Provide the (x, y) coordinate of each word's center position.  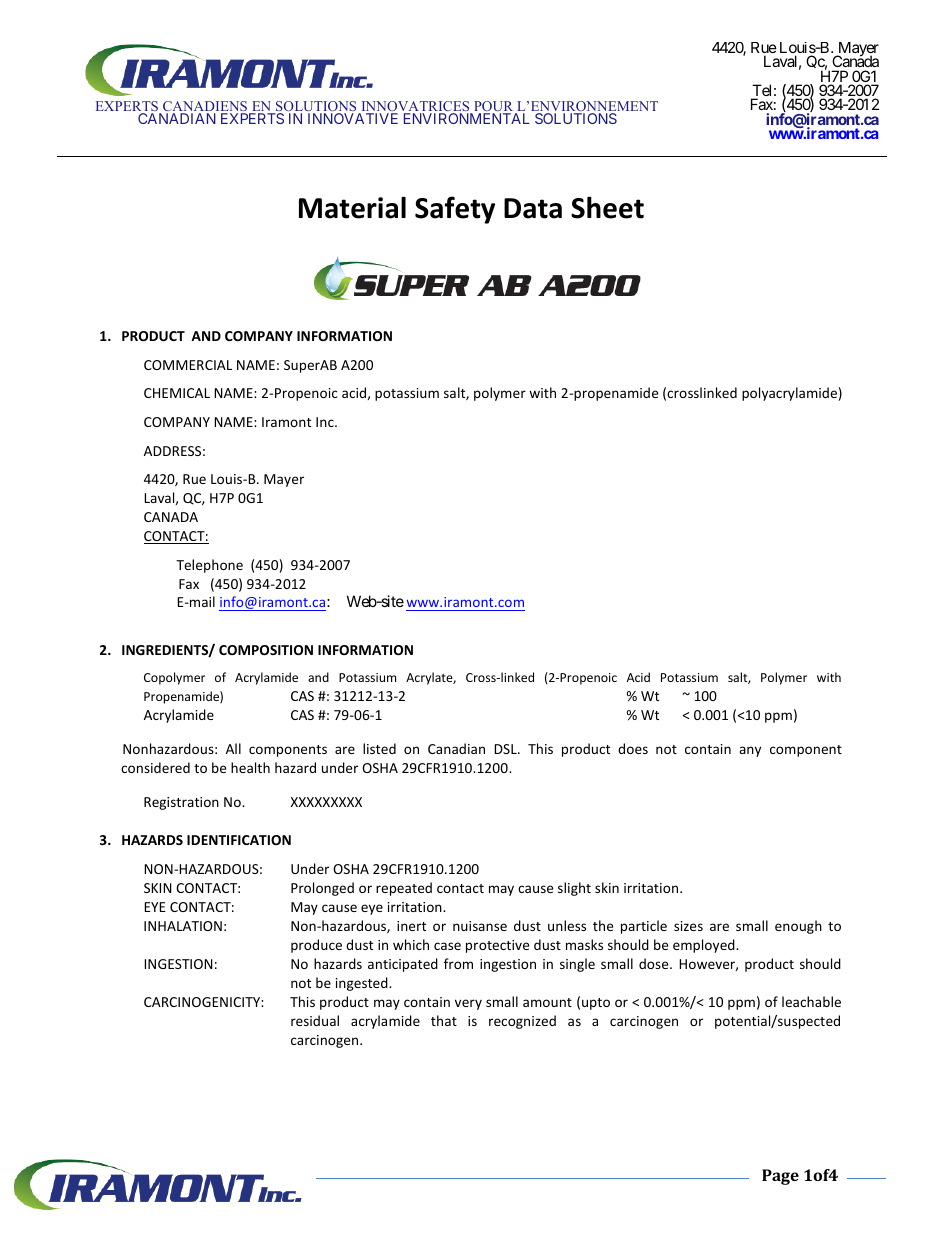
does (633, 748)
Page (780, 1177)
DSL (506, 749)
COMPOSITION (266, 650)
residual (315, 1020)
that (444, 1020)
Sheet (607, 207)
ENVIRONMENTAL (467, 118)
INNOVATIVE (353, 118)
